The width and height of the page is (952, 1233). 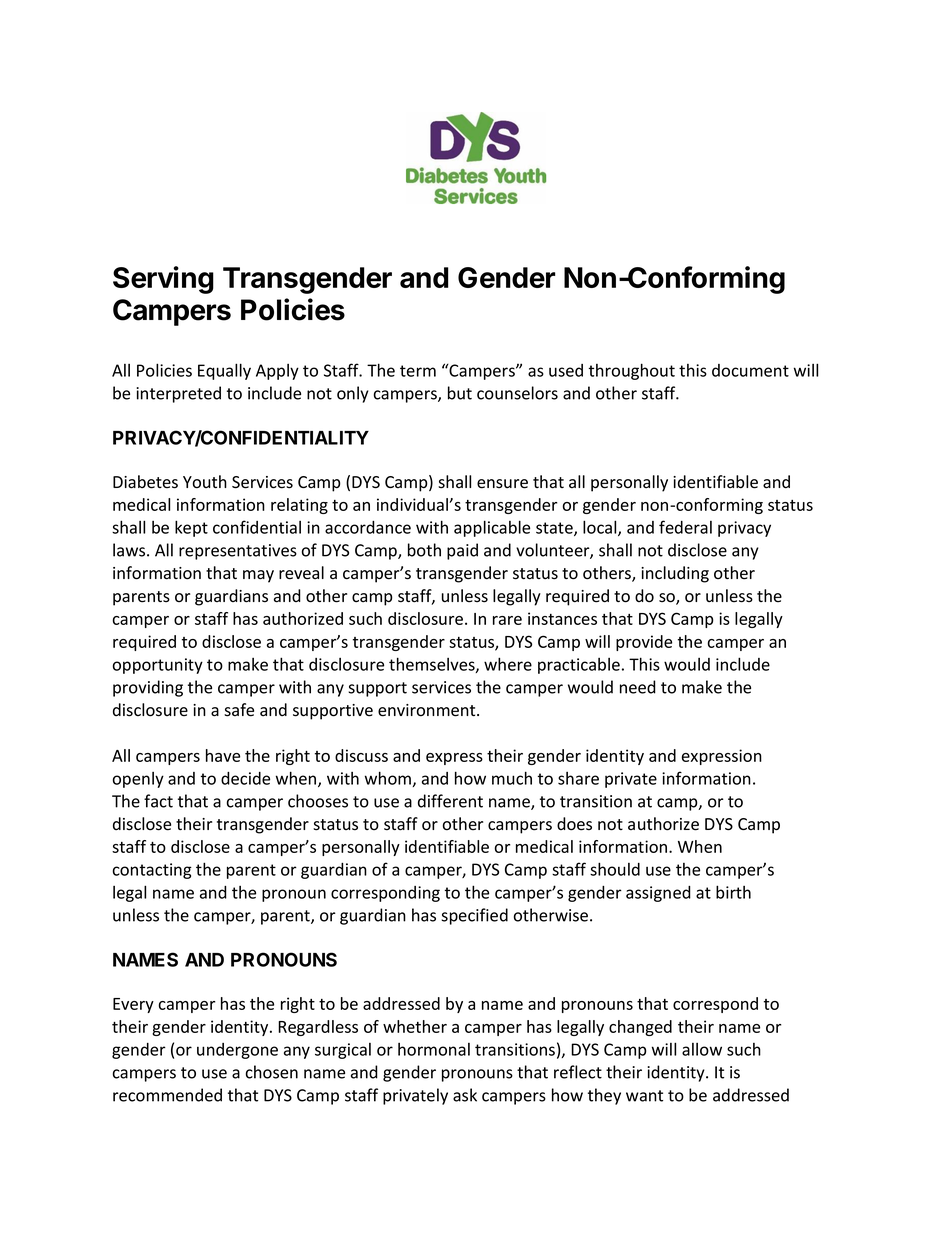 I want to click on Serving, so click(x=163, y=280).
